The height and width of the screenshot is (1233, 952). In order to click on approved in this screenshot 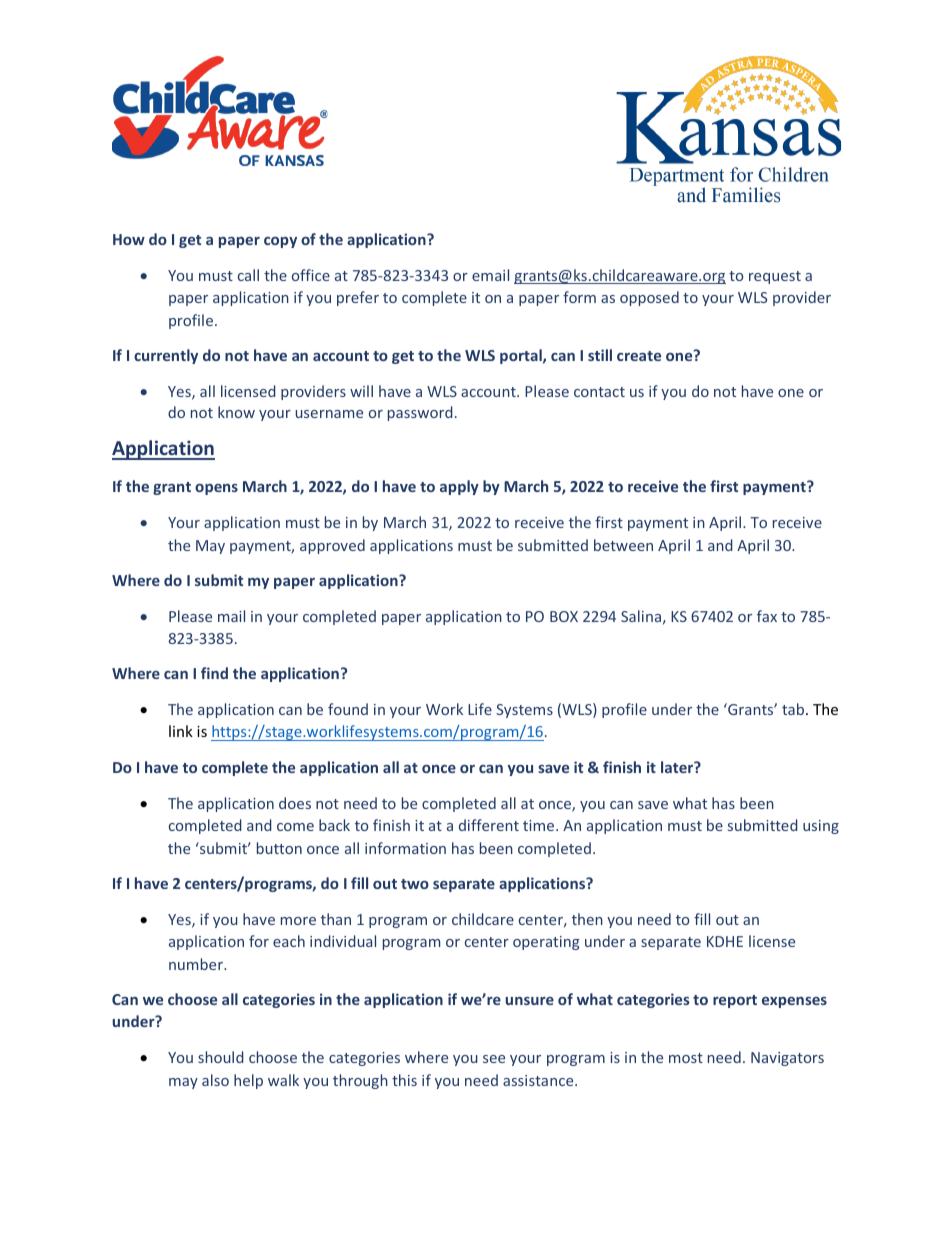, I will do `click(332, 546)`.
